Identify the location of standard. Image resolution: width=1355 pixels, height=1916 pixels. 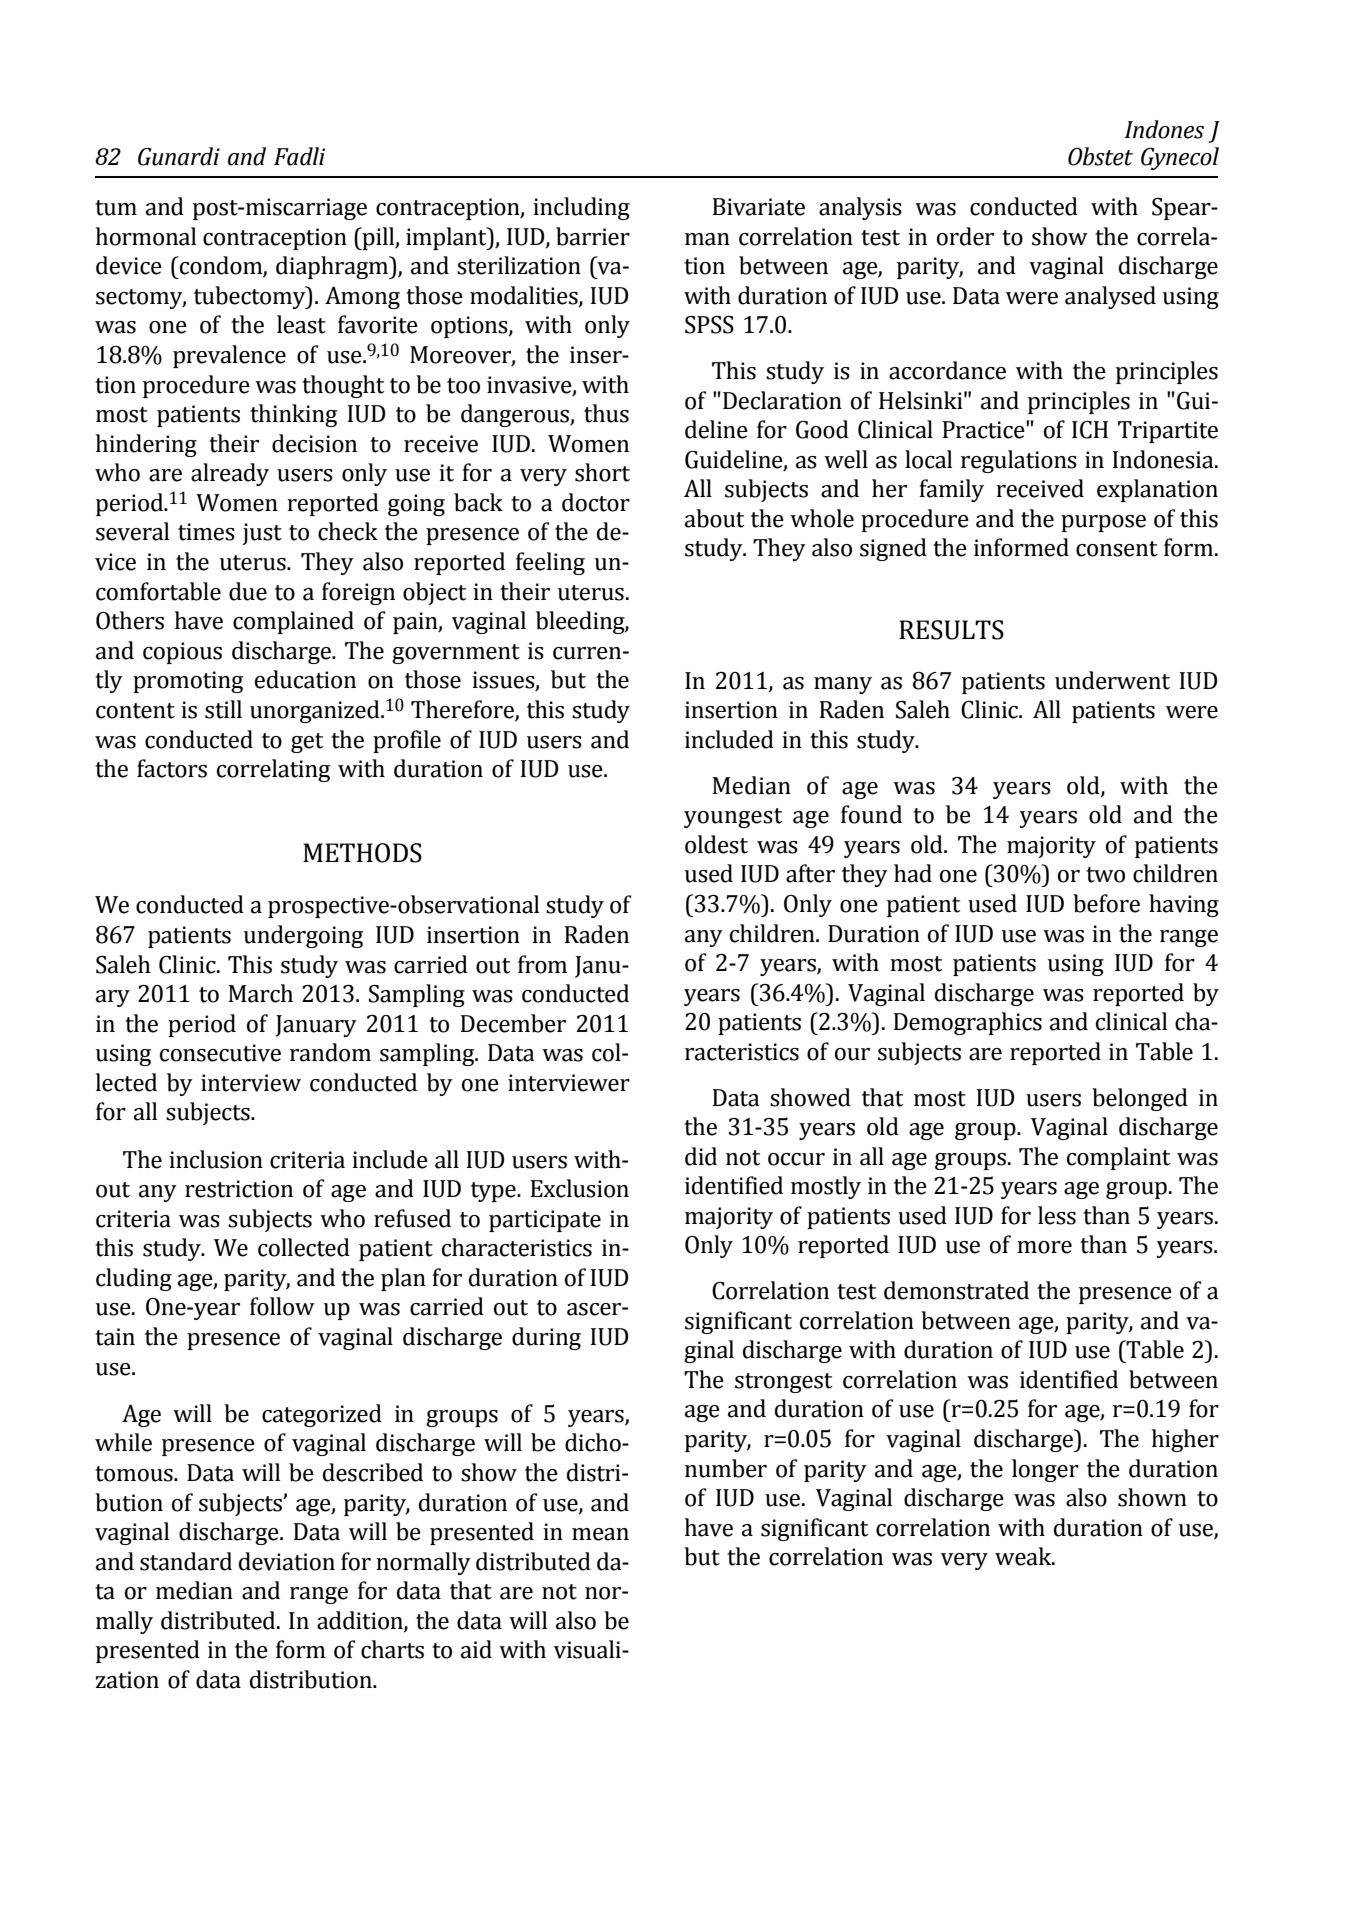
(186, 1561).
